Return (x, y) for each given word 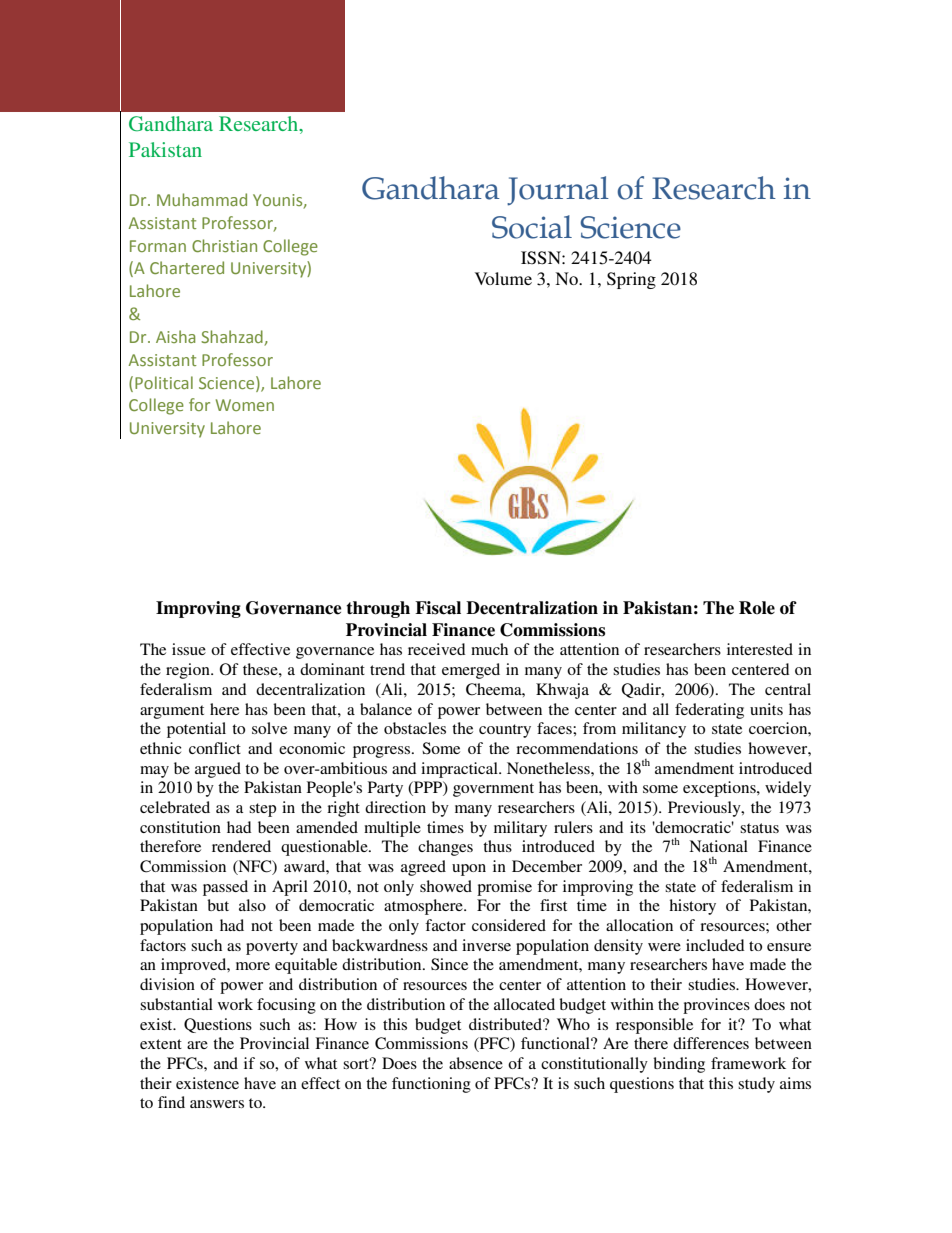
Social (532, 227)
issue (189, 649)
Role (757, 608)
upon (469, 870)
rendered (241, 846)
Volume (503, 278)
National (718, 846)
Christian (224, 245)
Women (245, 405)
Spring (631, 280)
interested (760, 649)
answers (217, 1104)
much (489, 649)
